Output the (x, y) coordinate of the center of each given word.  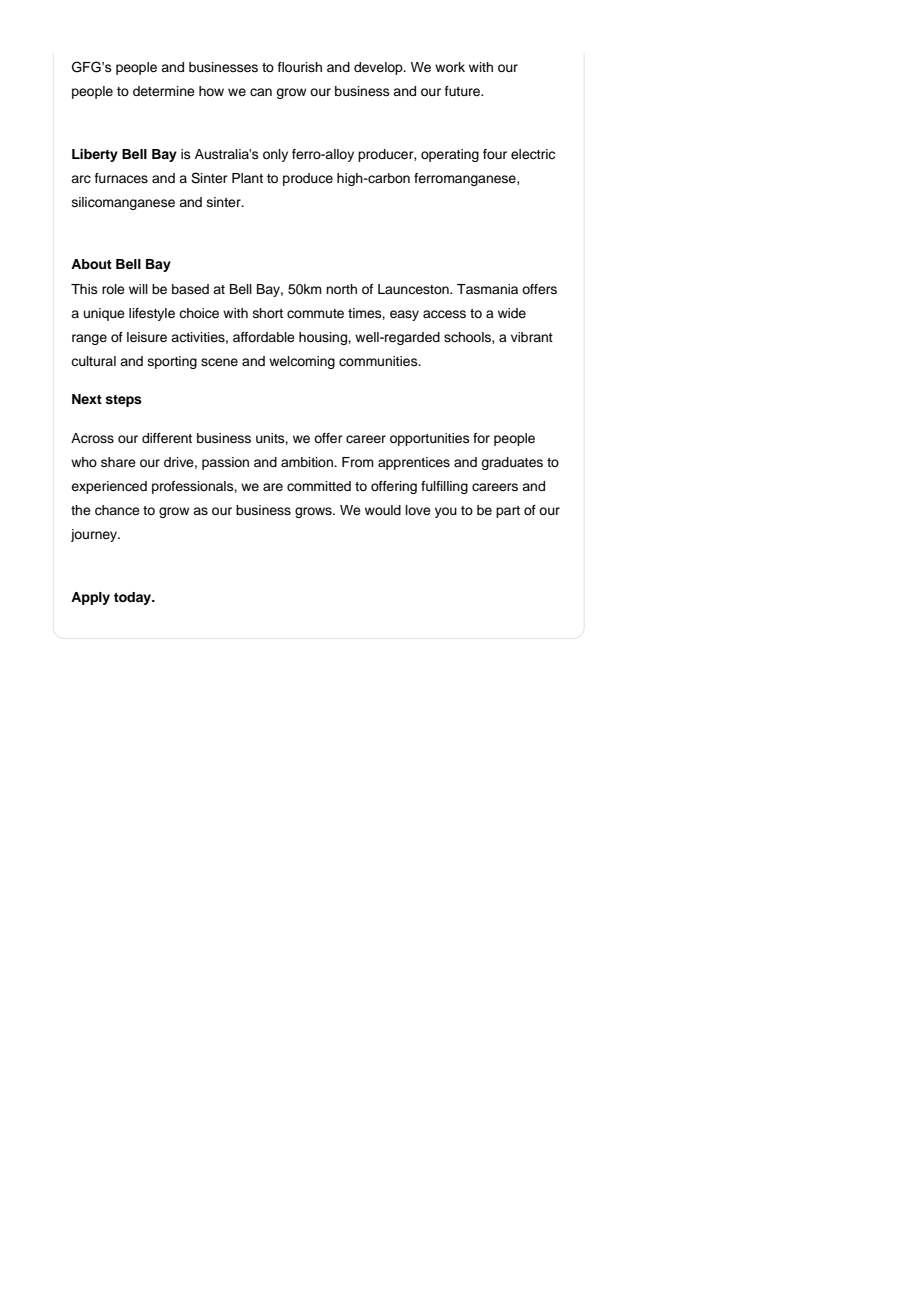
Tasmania (487, 289)
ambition (308, 462)
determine (164, 91)
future (464, 91)
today (134, 598)
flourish (300, 67)
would (383, 510)
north (341, 289)
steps (123, 401)
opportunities (430, 439)
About (91, 264)
